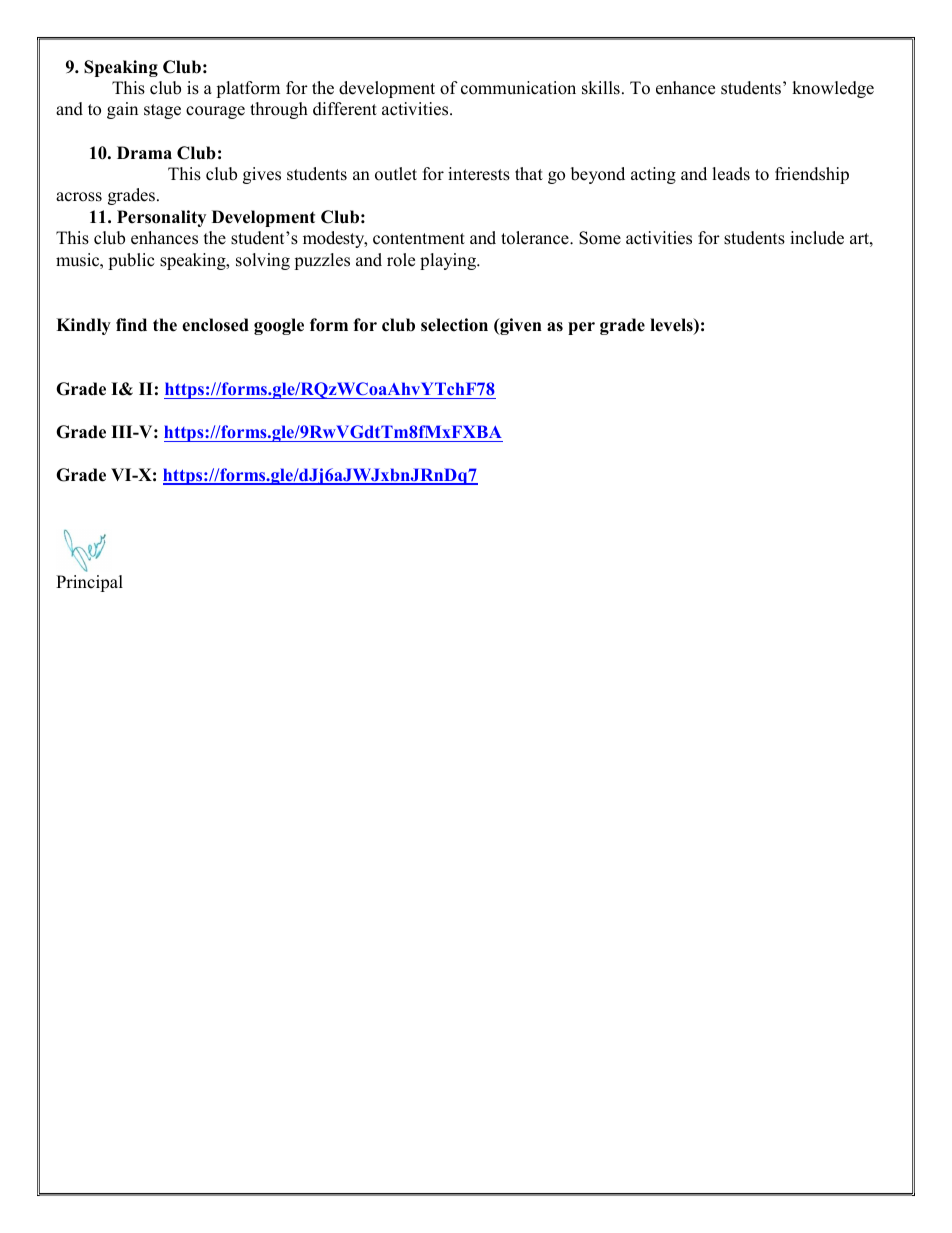 The width and height of the screenshot is (952, 1233). I want to click on selection, so click(454, 325).
